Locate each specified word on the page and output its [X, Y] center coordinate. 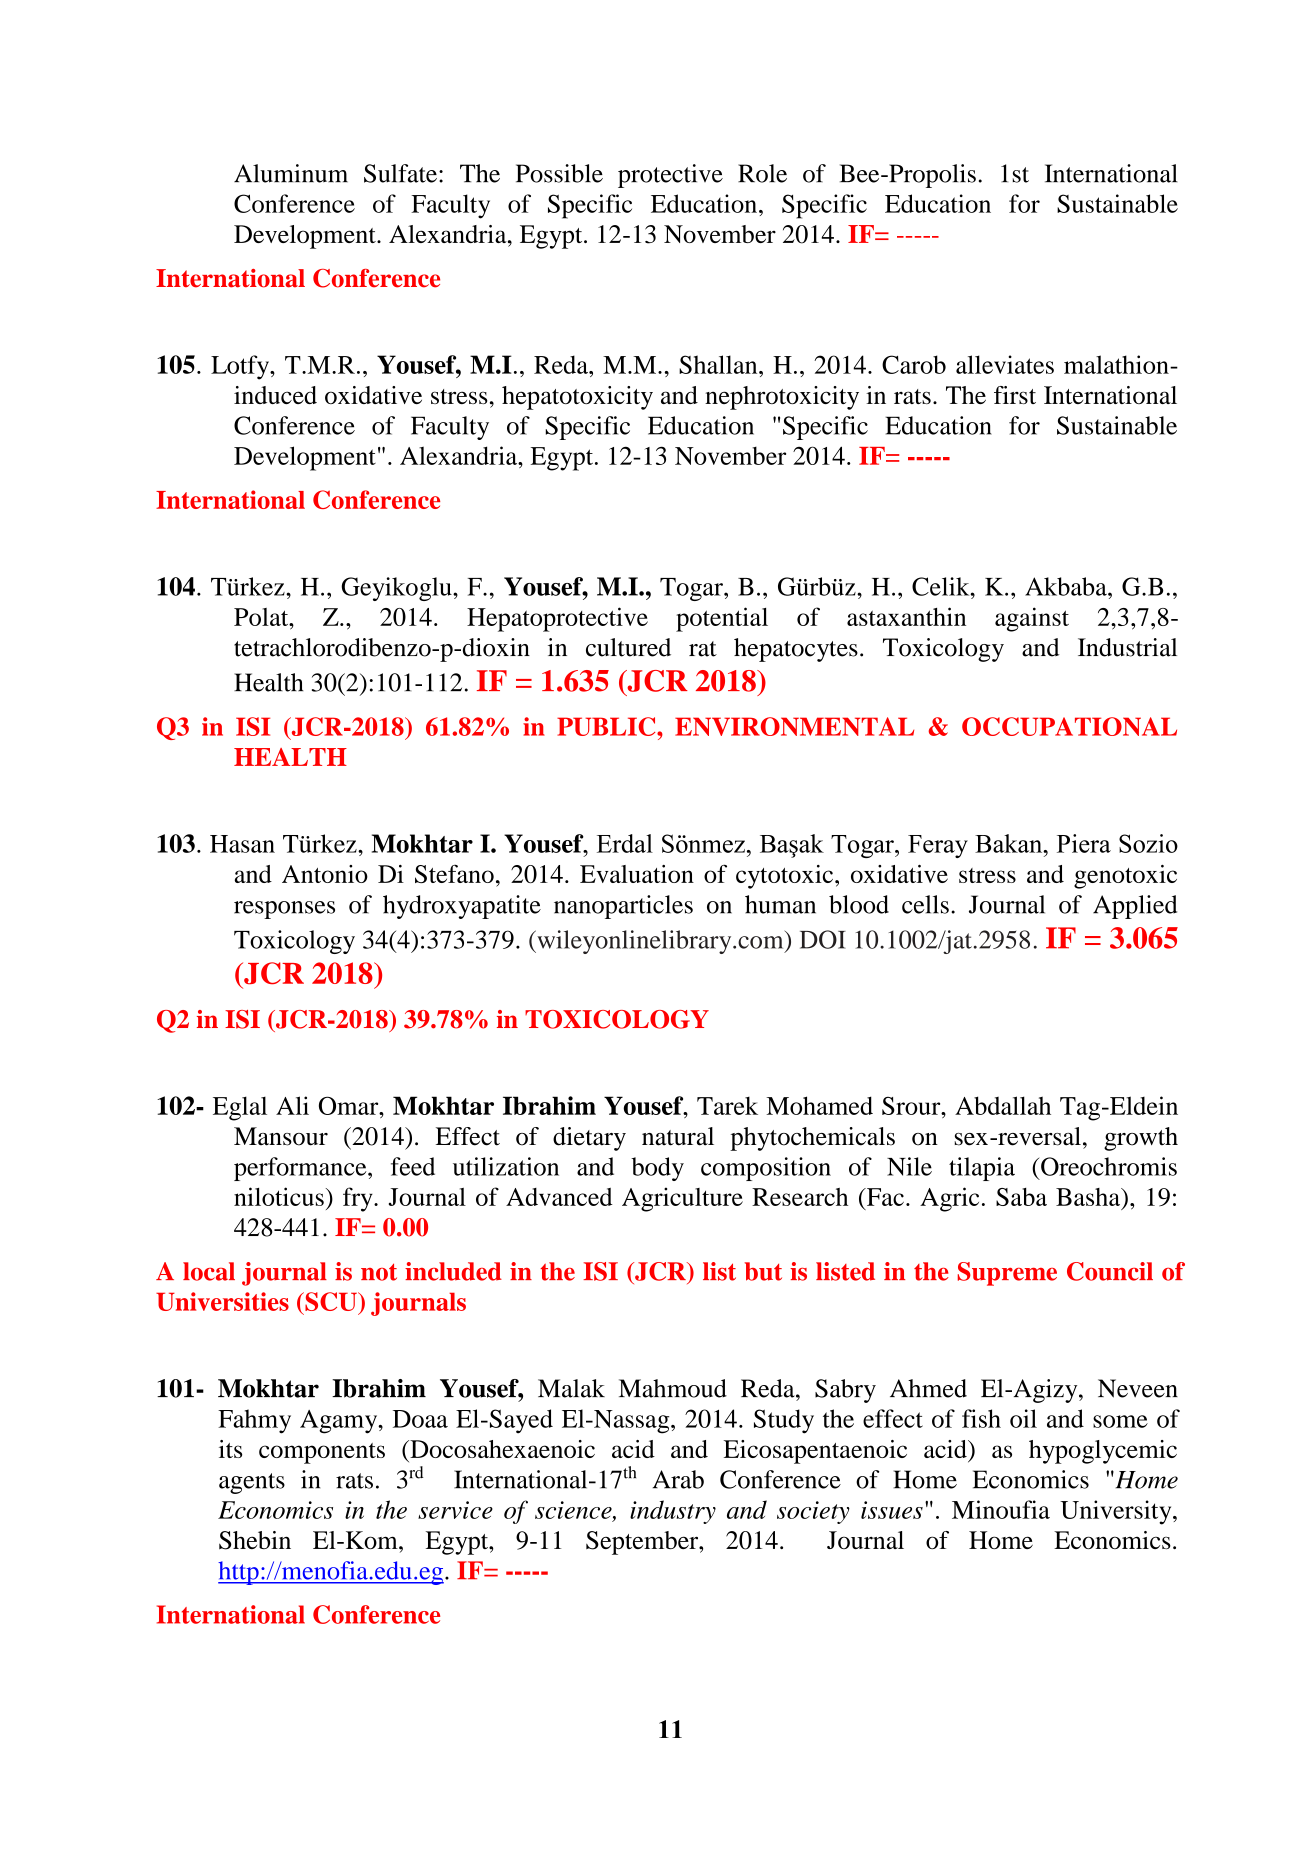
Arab [678, 1479]
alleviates [1005, 364]
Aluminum [291, 173]
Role [762, 173]
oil [1023, 1418]
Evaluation [637, 874]
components [322, 1453]
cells [925, 904]
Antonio [325, 874]
